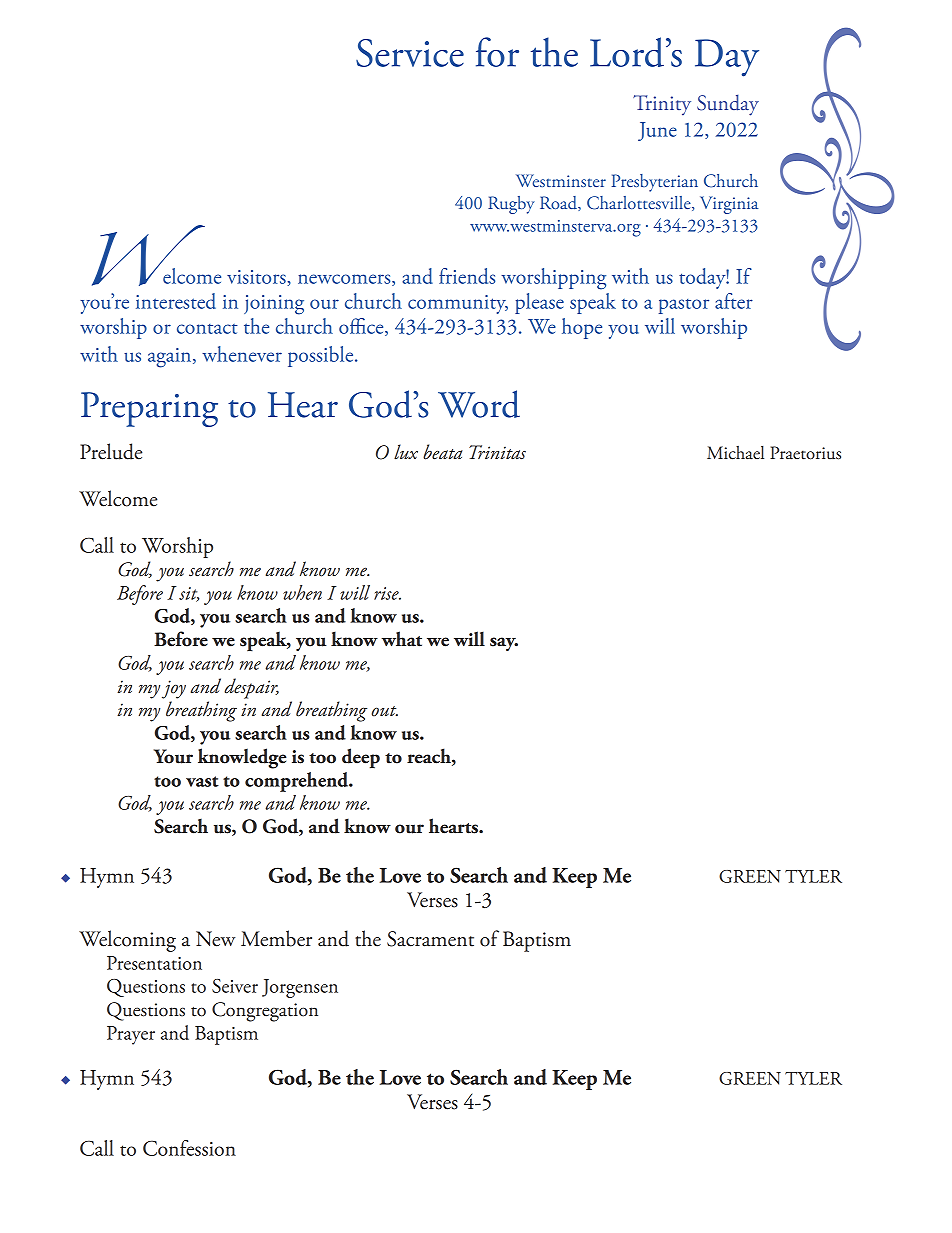 This screenshot has width=952, height=1233. Describe the element at coordinates (410, 53) in the screenshot. I see `Service` at that location.
